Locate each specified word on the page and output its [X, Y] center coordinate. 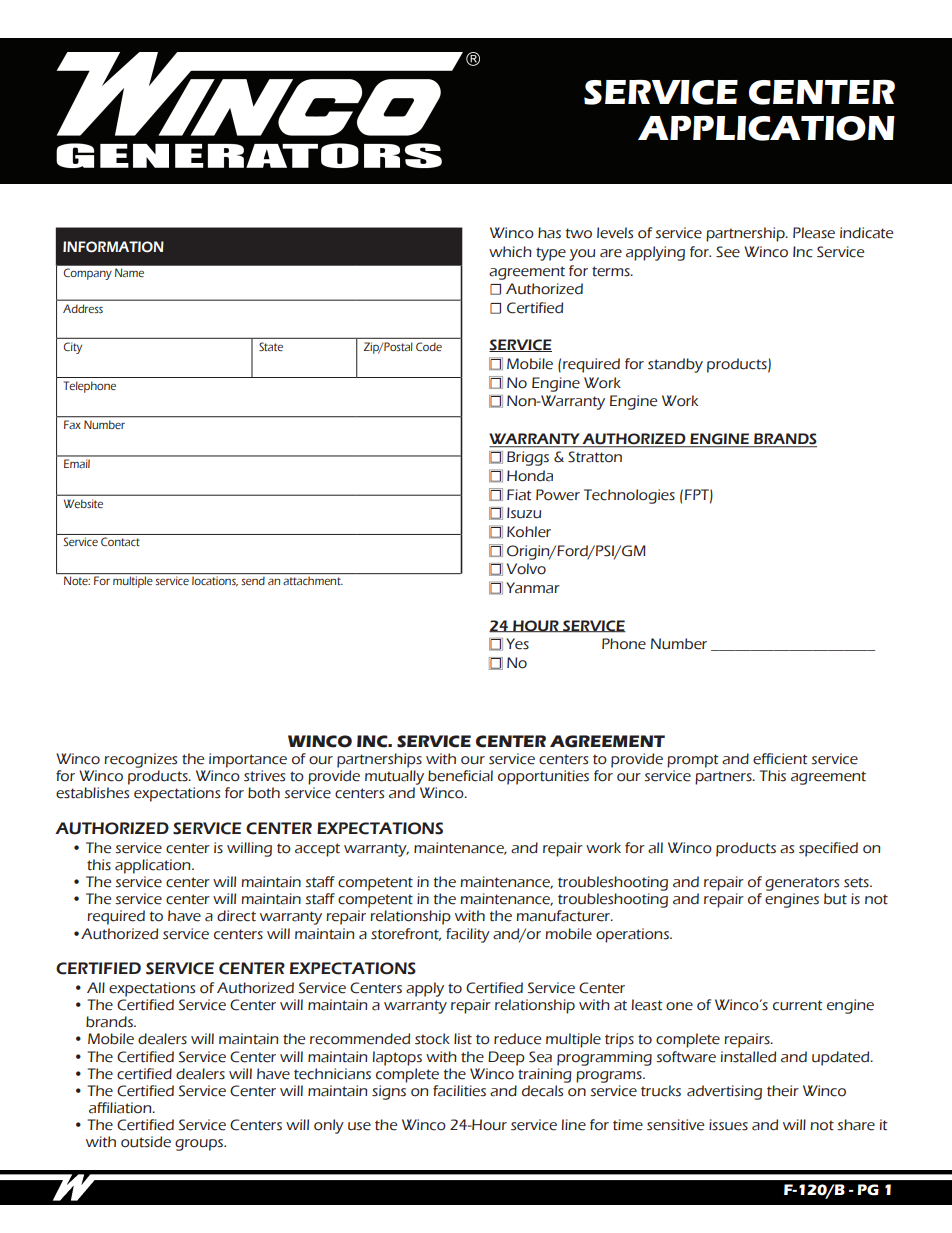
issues [728, 1125]
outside [146, 1142]
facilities [459, 1091]
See [728, 252]
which [510, 252]
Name [129, 272]
